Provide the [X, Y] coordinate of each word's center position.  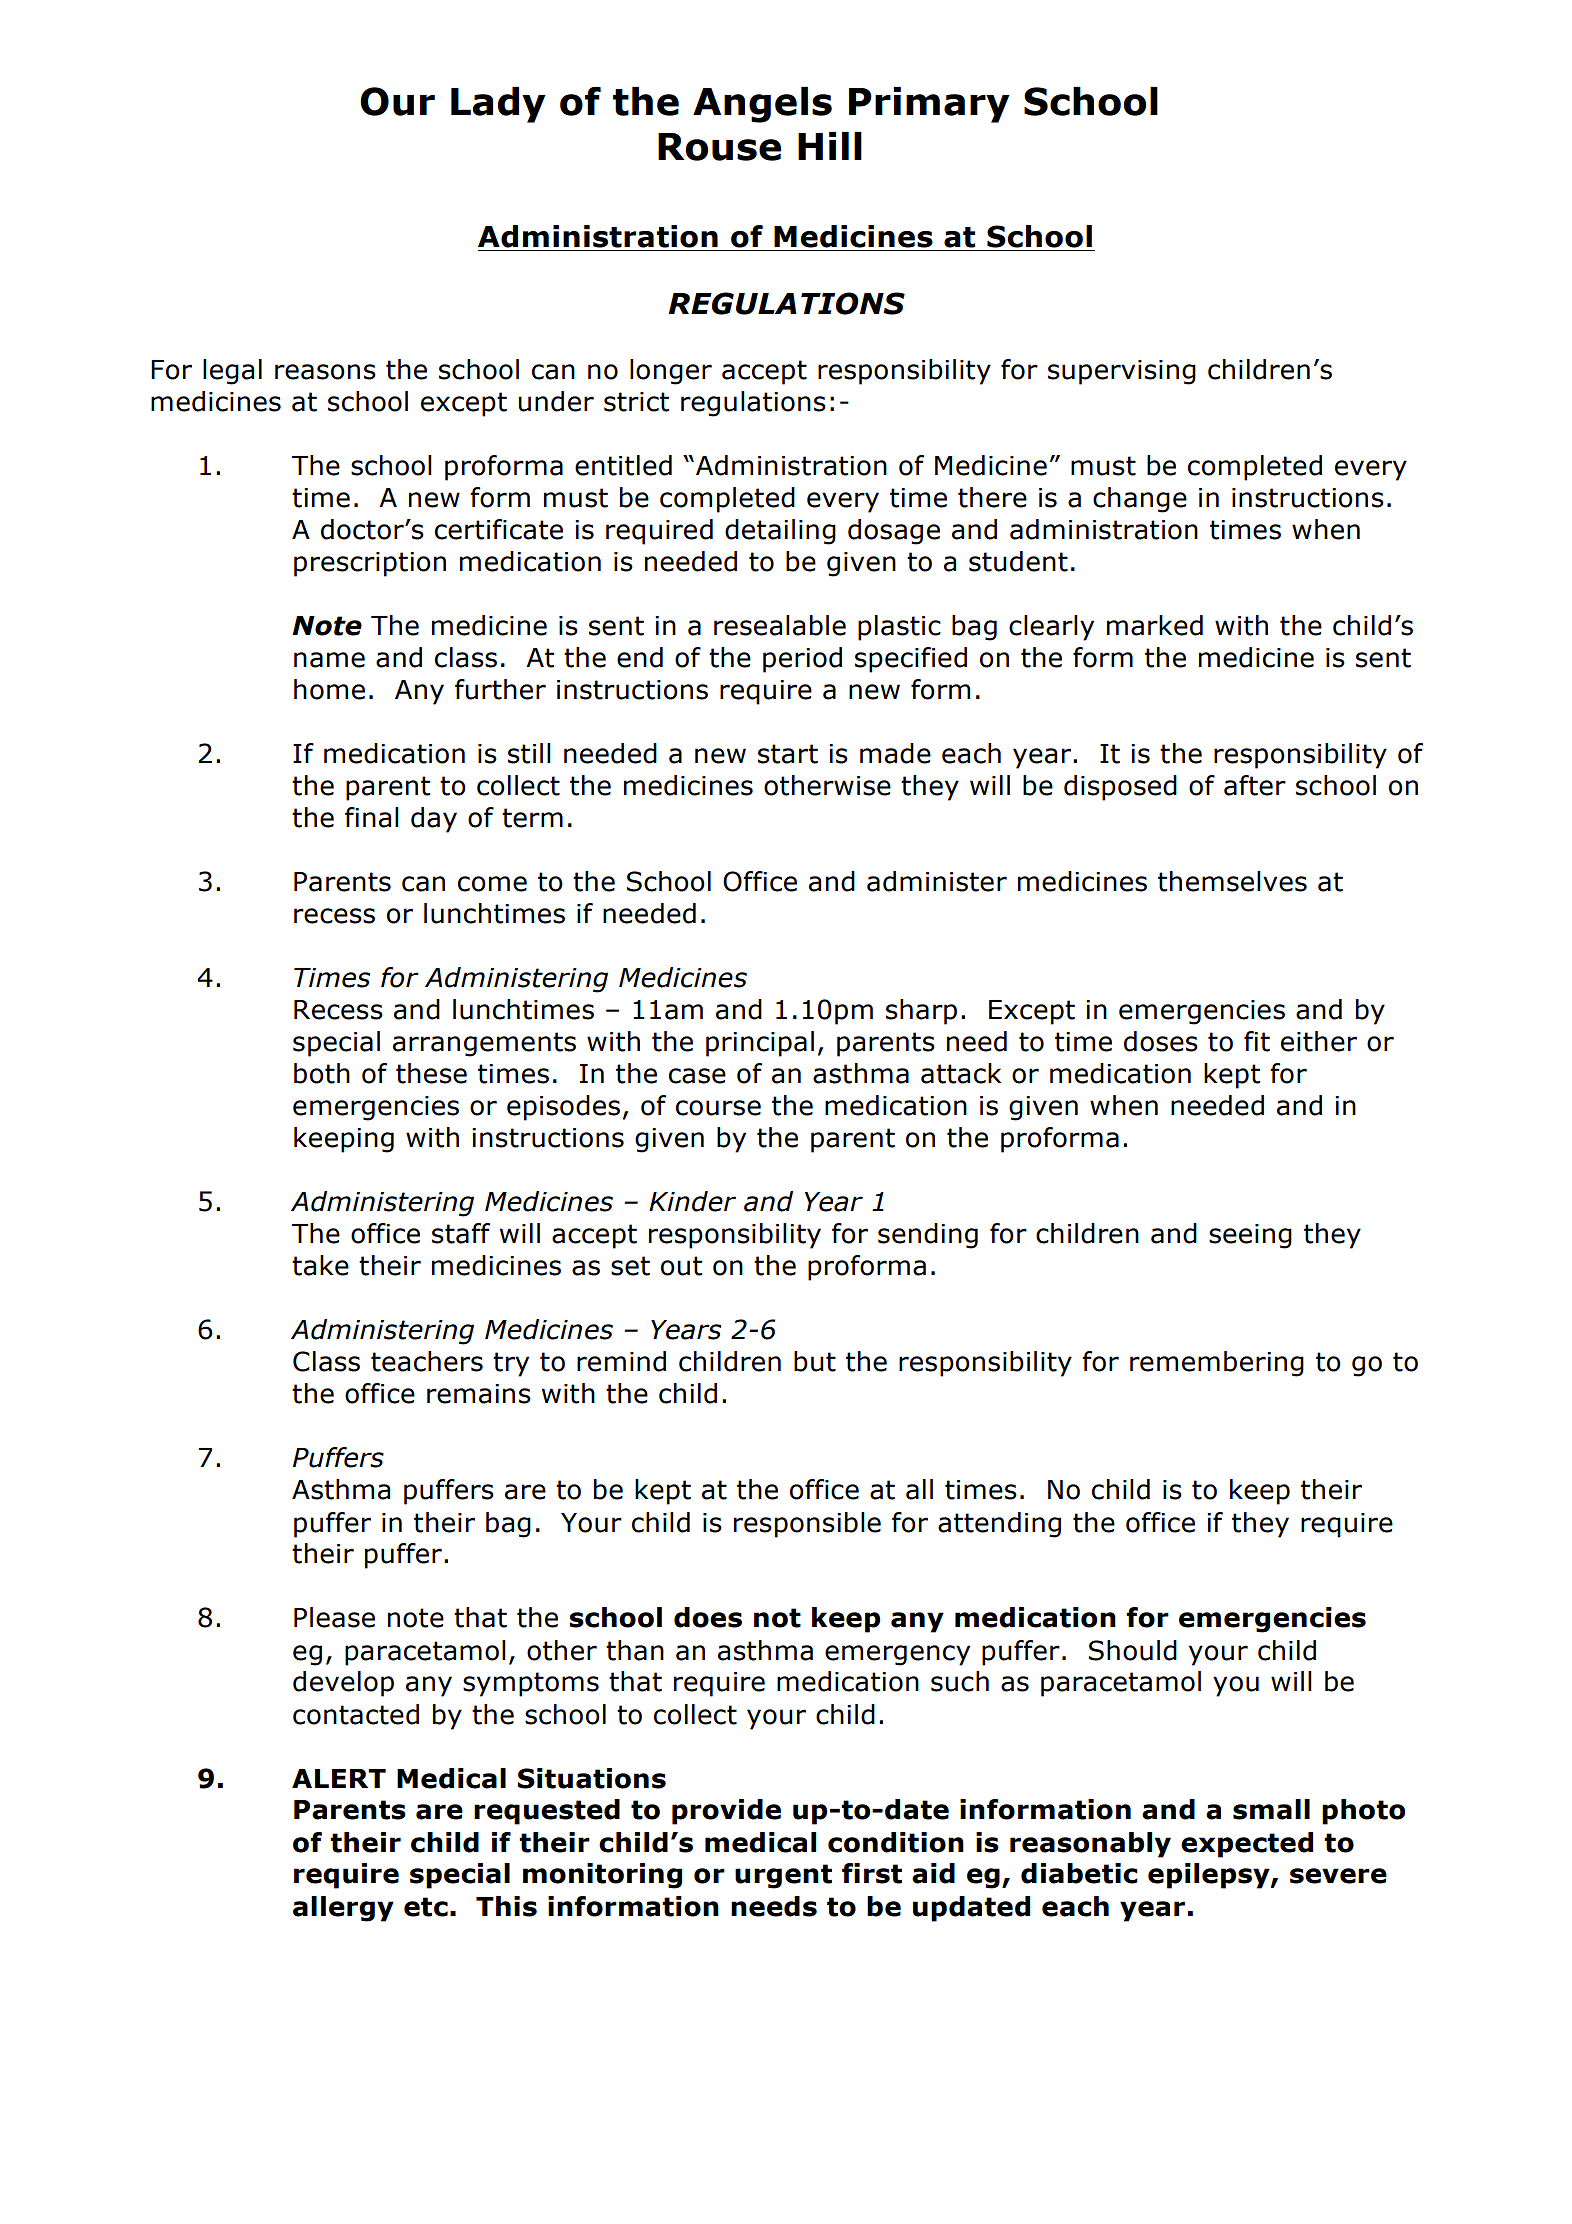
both [322, 1073]
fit [1257, 1041]
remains [479, 1394]
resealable [780, 625]
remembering [1217, 1364]
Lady [498, 105]
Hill [830, 146]
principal [760, 1044]
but [815, 1361]
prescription [370, 564]
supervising [1122, 372]
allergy [343, 1909]
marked [1155, 625]
